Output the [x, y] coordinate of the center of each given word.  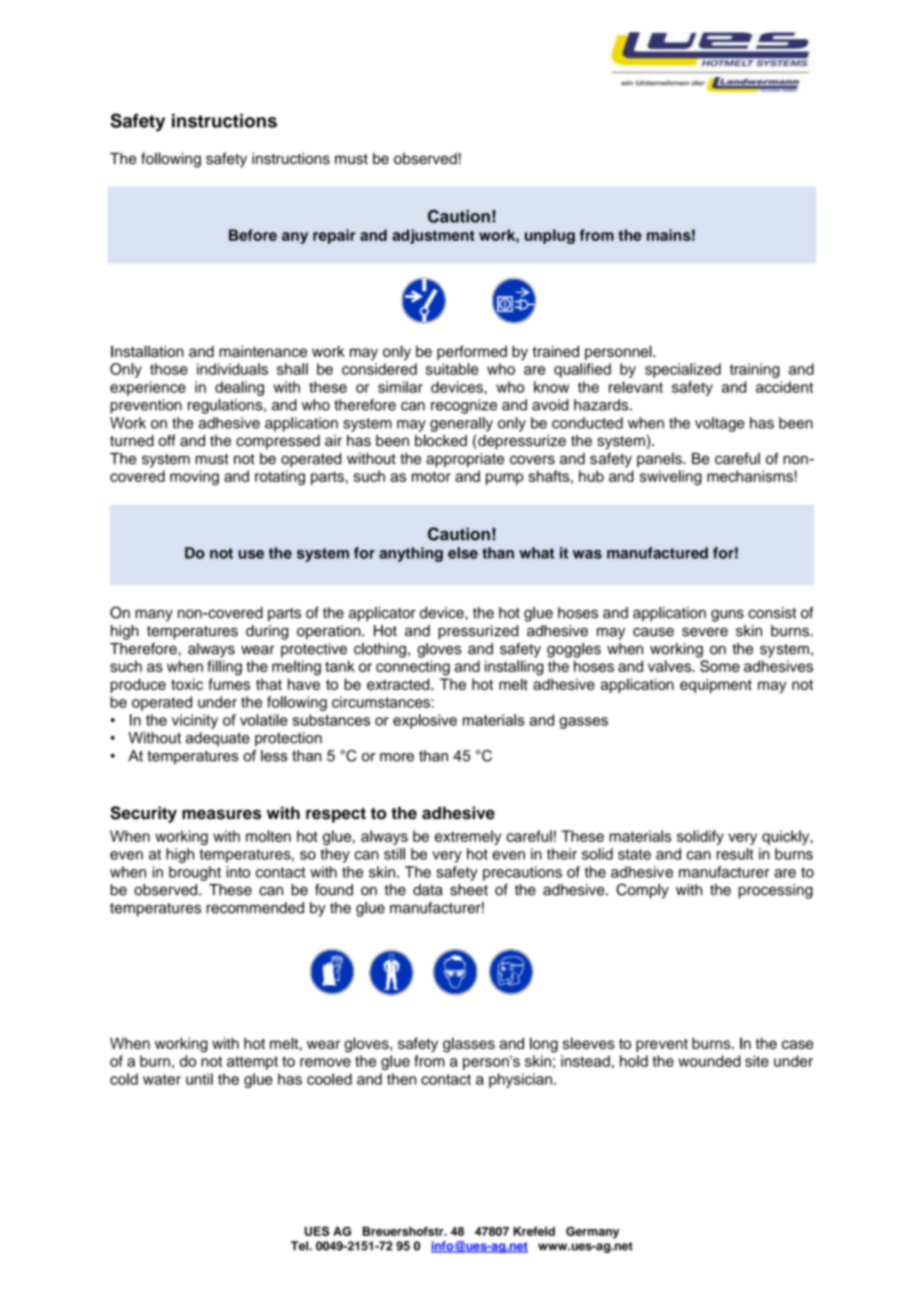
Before [253, 235]
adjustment [433, 236]
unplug [550, 236]
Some [720, 666]
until [199, 1079]
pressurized [478, 632]
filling [224, 668]
